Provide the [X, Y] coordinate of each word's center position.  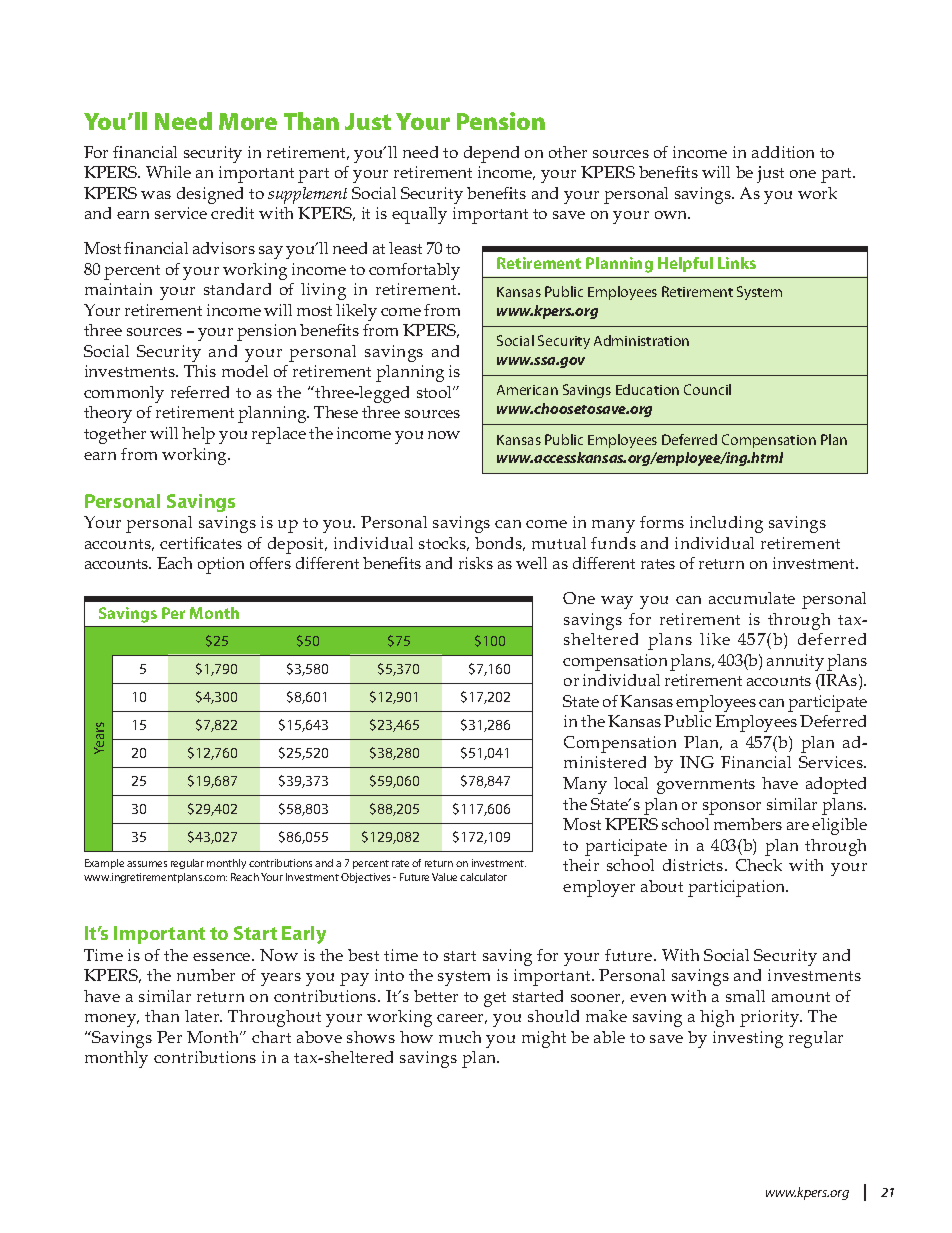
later [203, 1016]
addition [783, 152]
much [460, 1037]
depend [491, 154]
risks [476, 563]
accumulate [752, 598]
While [168, 172]
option [221, 565]
